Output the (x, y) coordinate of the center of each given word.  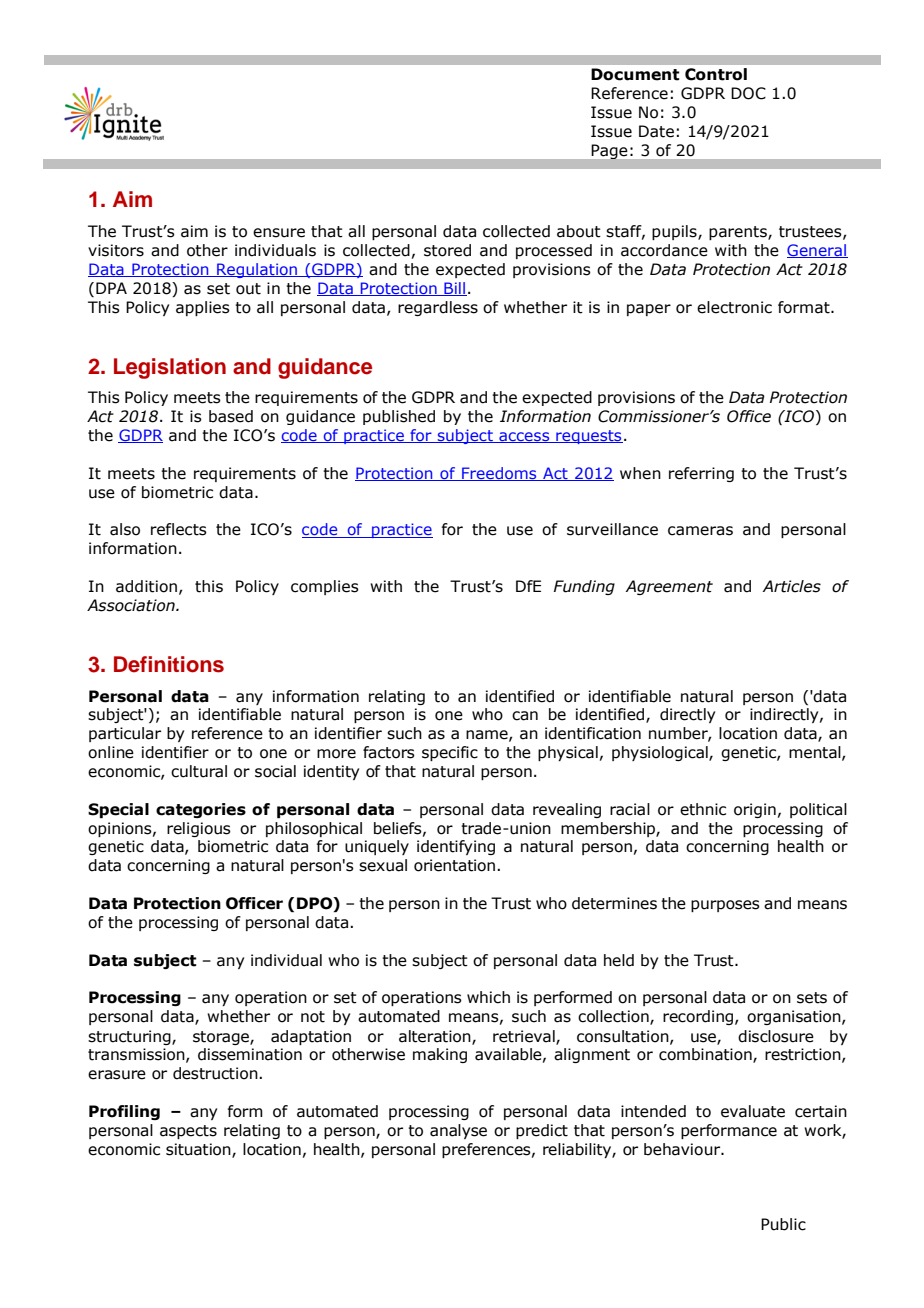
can (525, 716)
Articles (792, 586)
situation (199, 1150)
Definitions (169, 664)
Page (609, 151)
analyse (458, 1131)
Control (716, 74)
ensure (279, 233)
